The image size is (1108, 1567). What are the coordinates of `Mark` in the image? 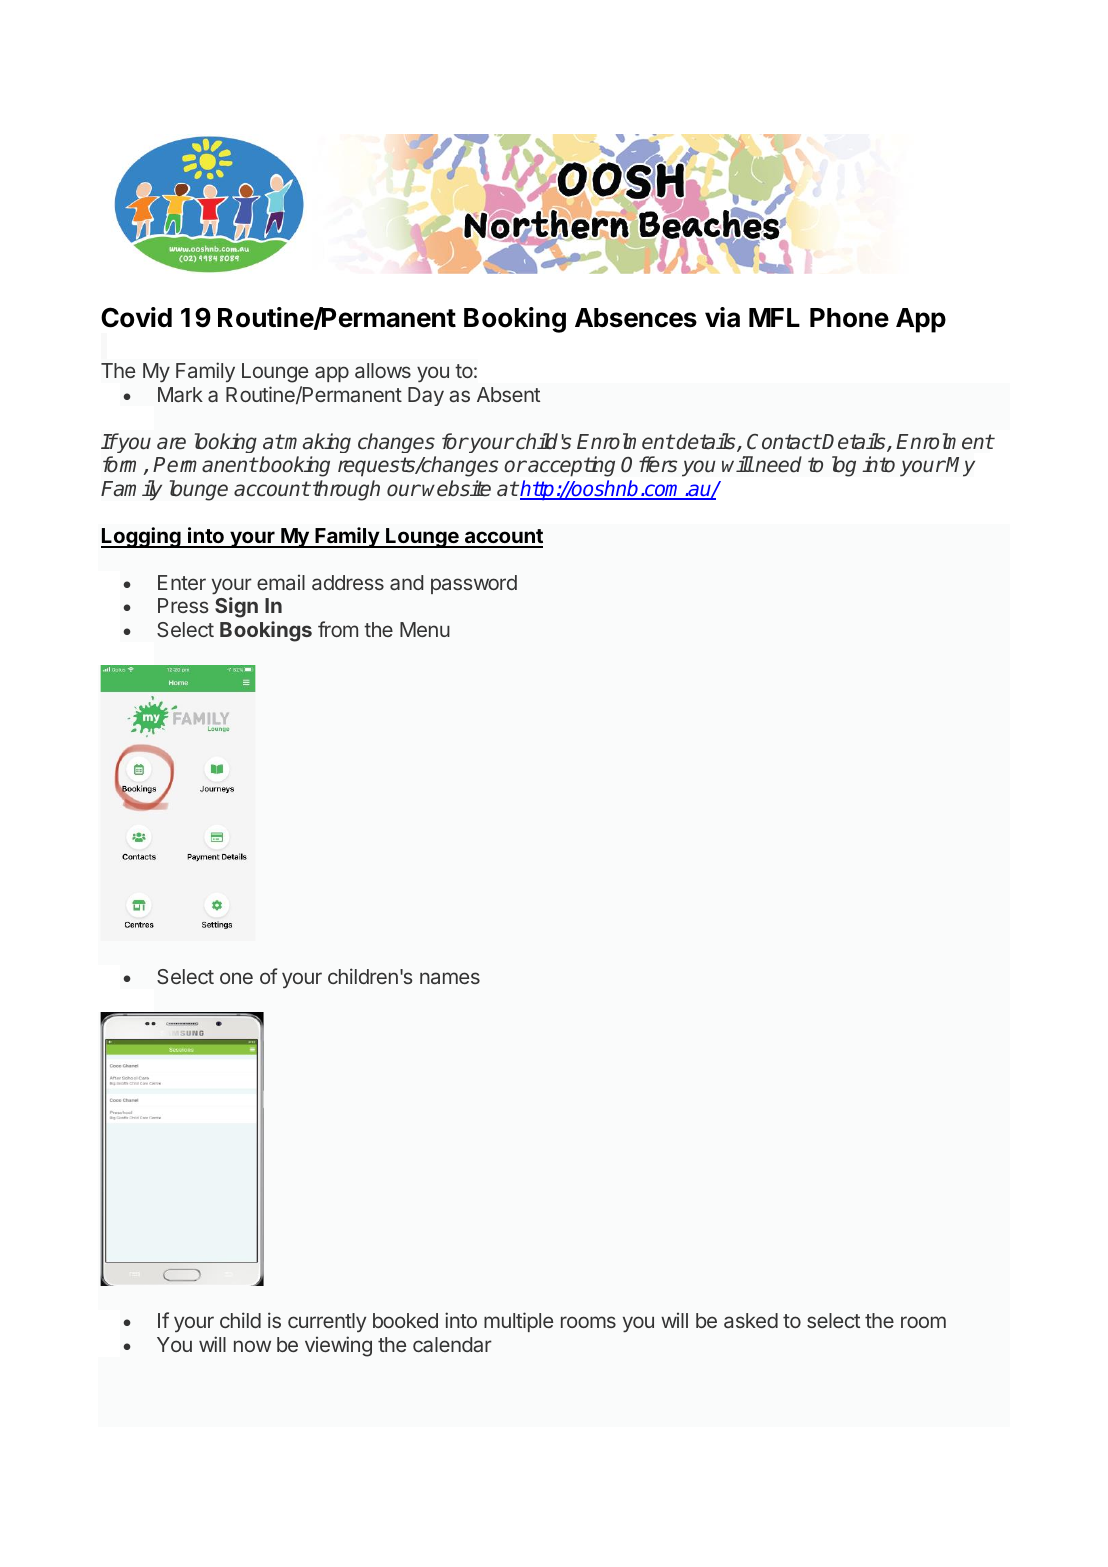 It's located at (180, 394).
